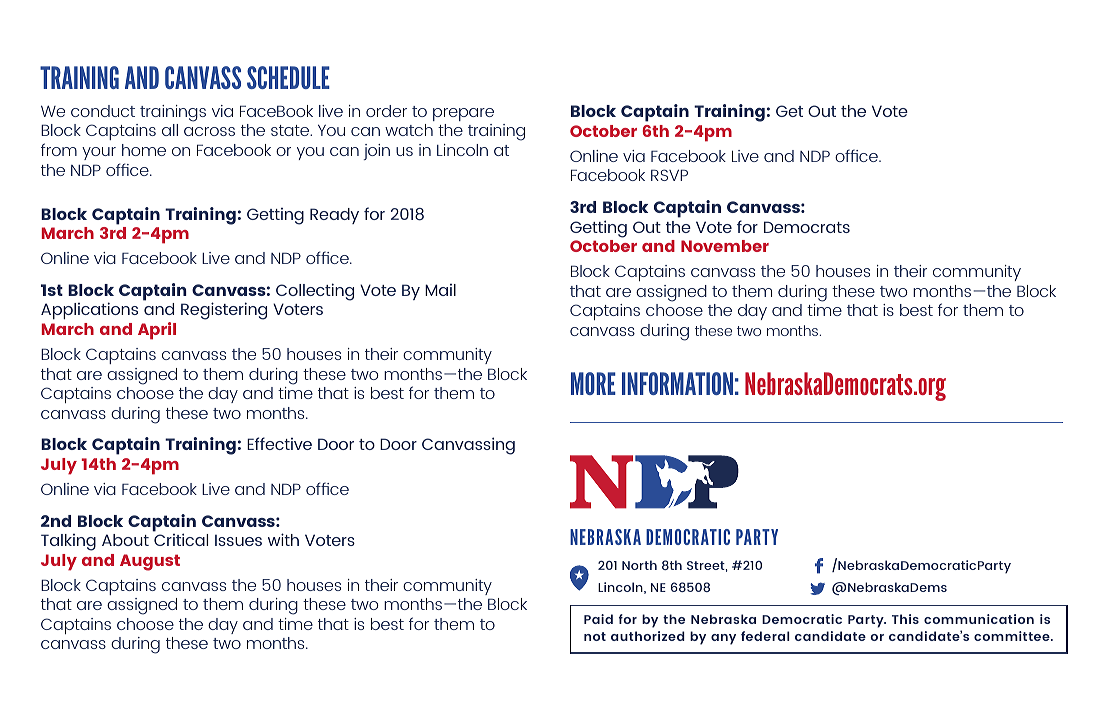 The width and height of the page is (1107, 717). I want to click on Ready, so click(334, 216).
